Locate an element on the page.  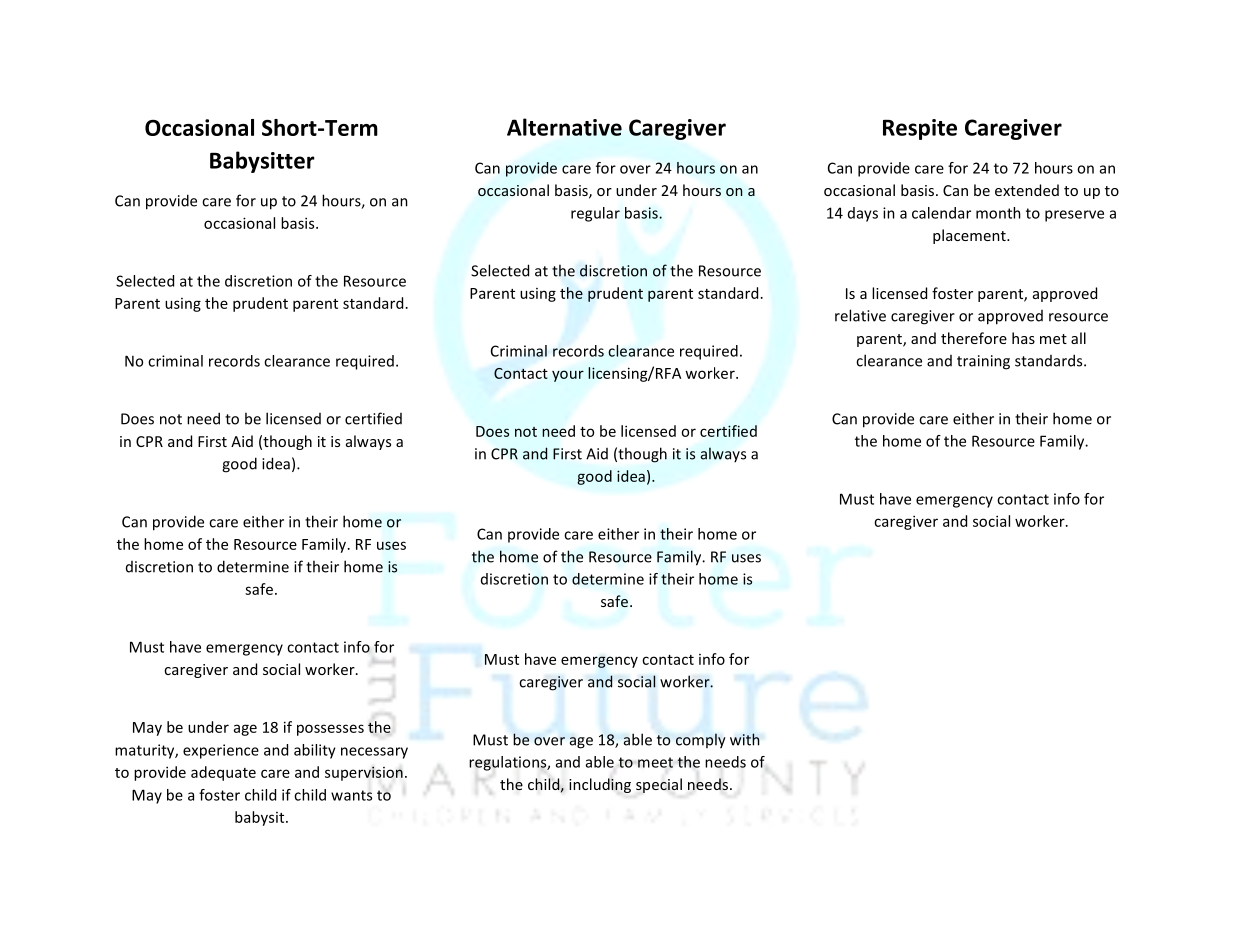
training is located at coordinates (983, 362).
